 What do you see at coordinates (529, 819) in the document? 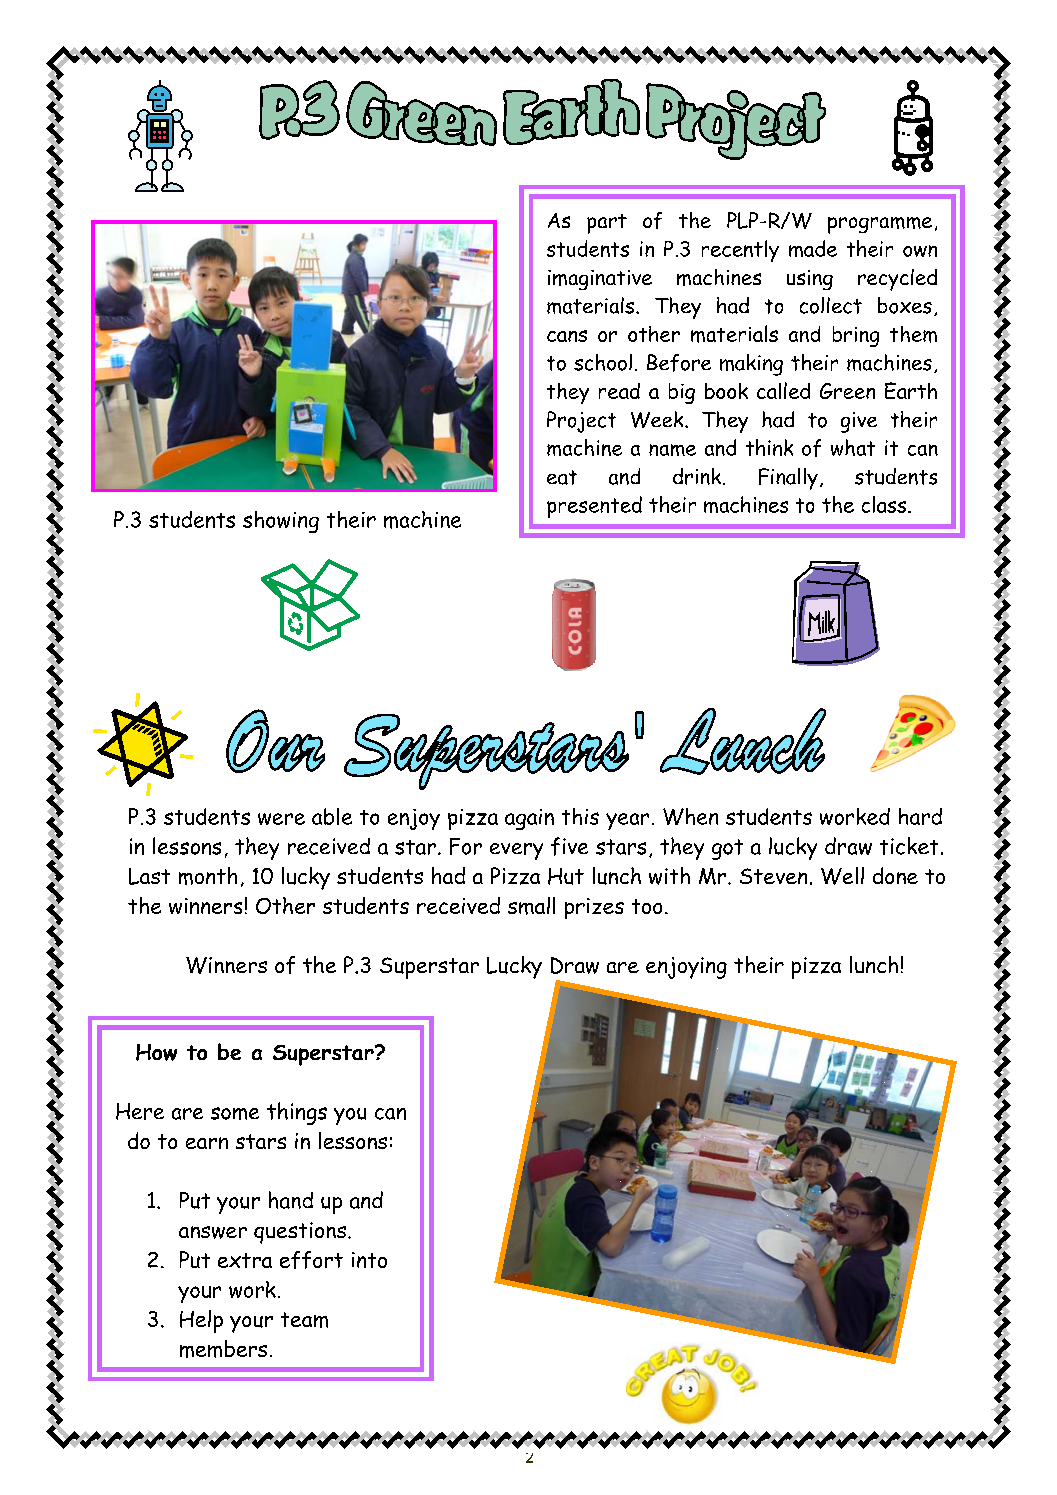
I see `again` at bounding box center [529, 819].
